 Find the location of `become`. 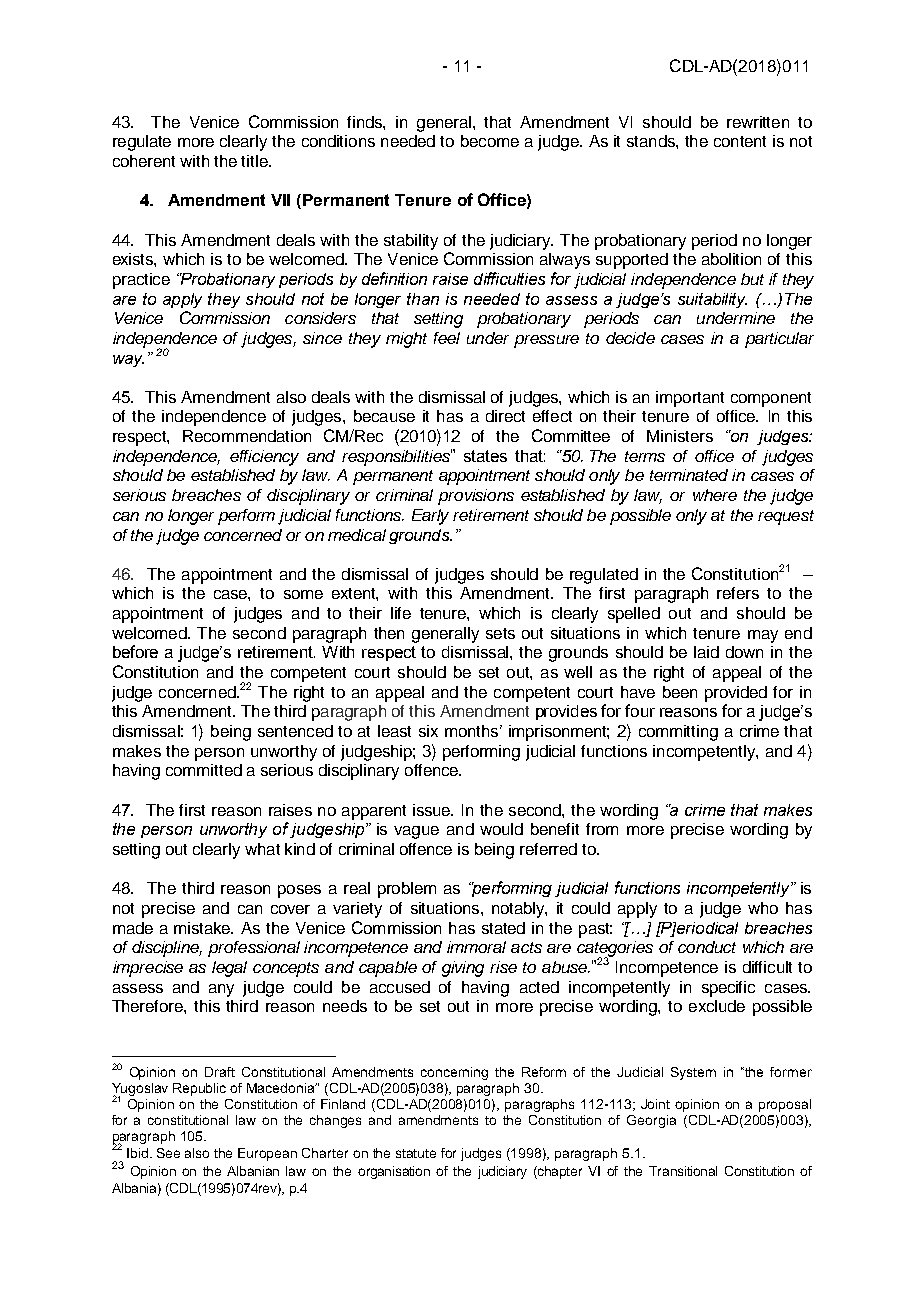

become is located at coordinates (490, 141).
